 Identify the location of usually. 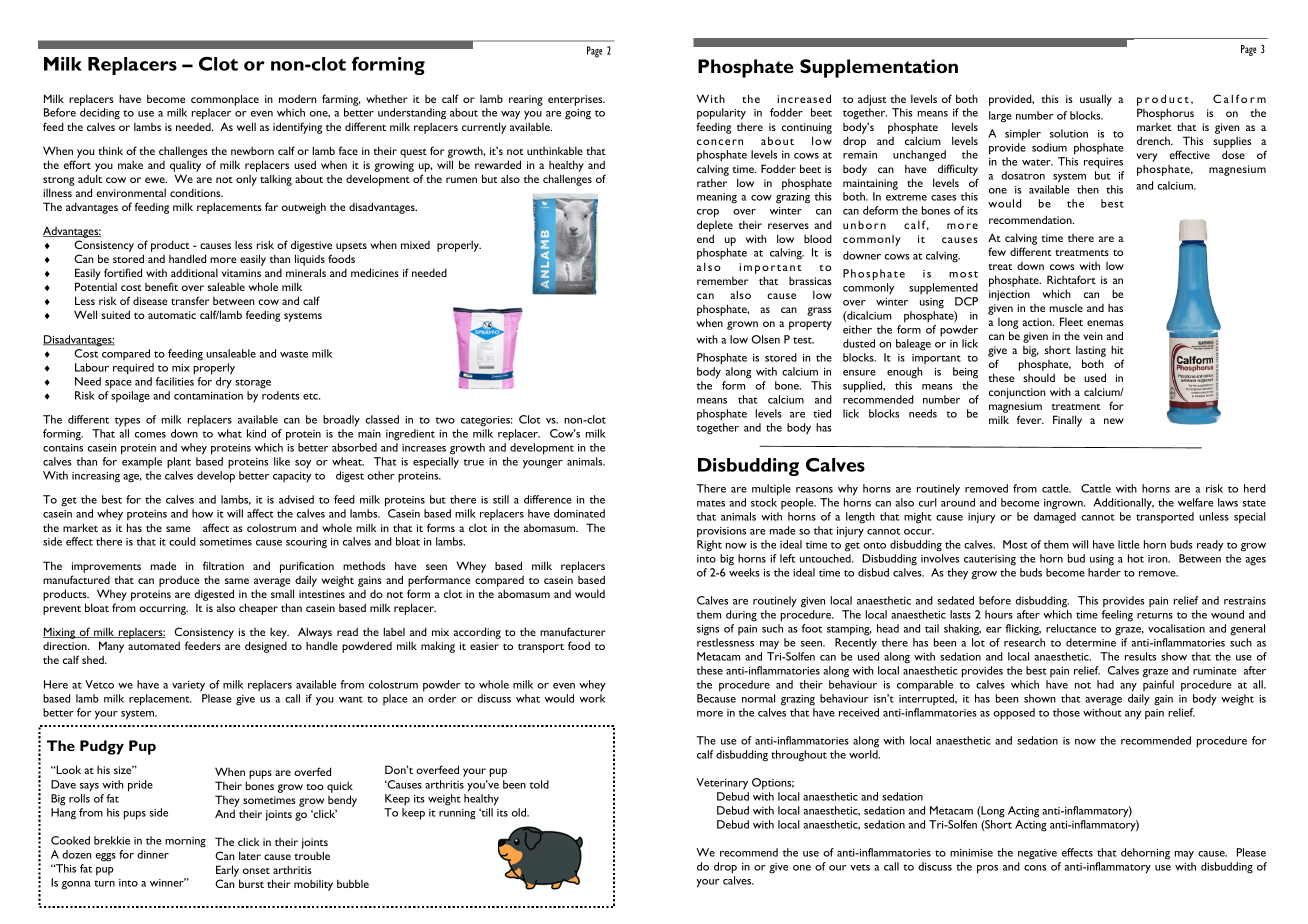
(1096, 100).
